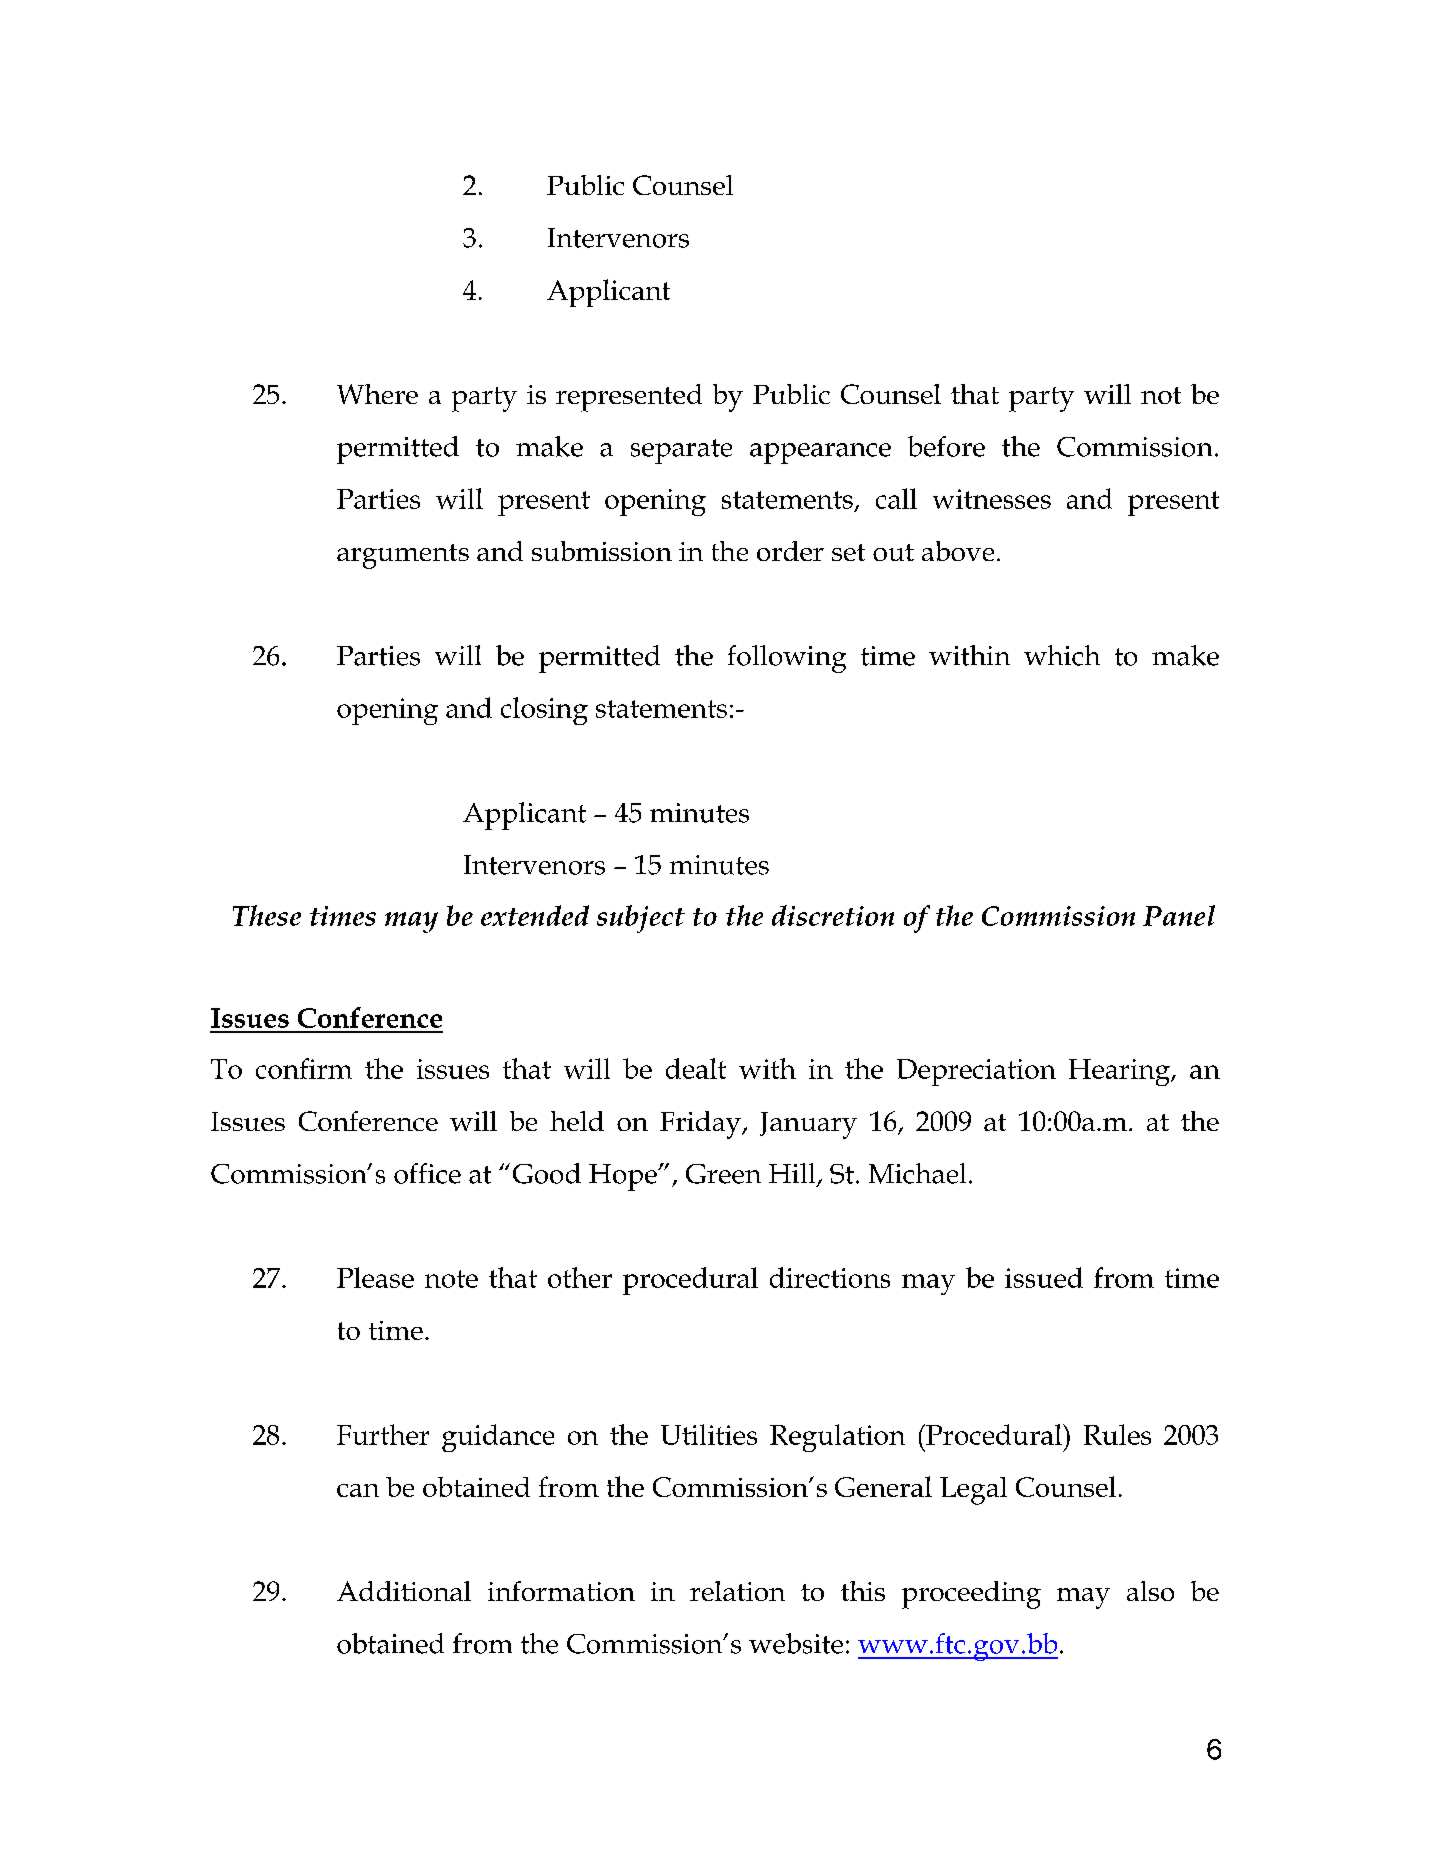 This screenshot has width=1430, height=1850. I want to click on confirm, so click(304, 1068).
